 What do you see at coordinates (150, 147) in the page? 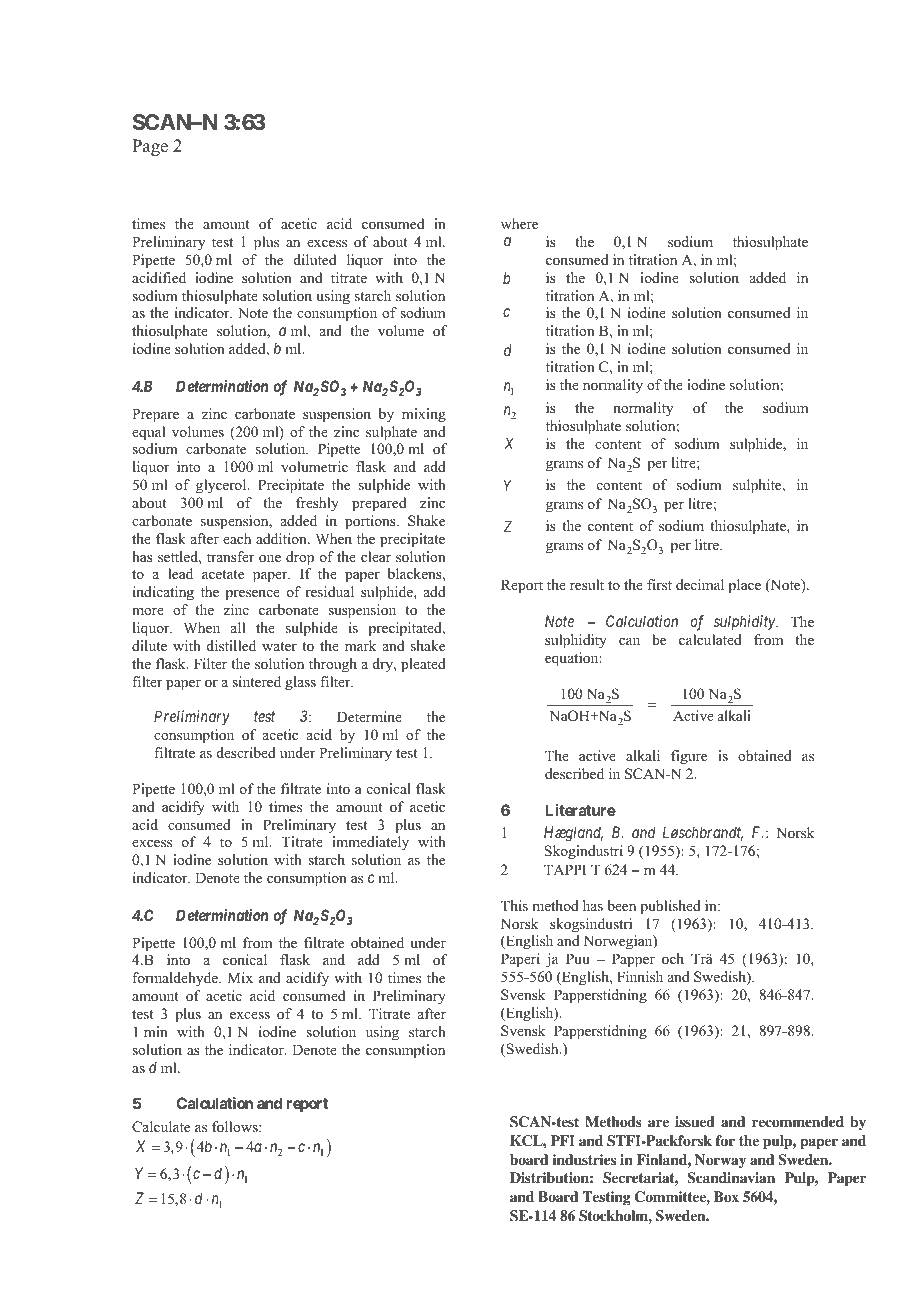
I see `Page` at bounding box center [150, 147].
